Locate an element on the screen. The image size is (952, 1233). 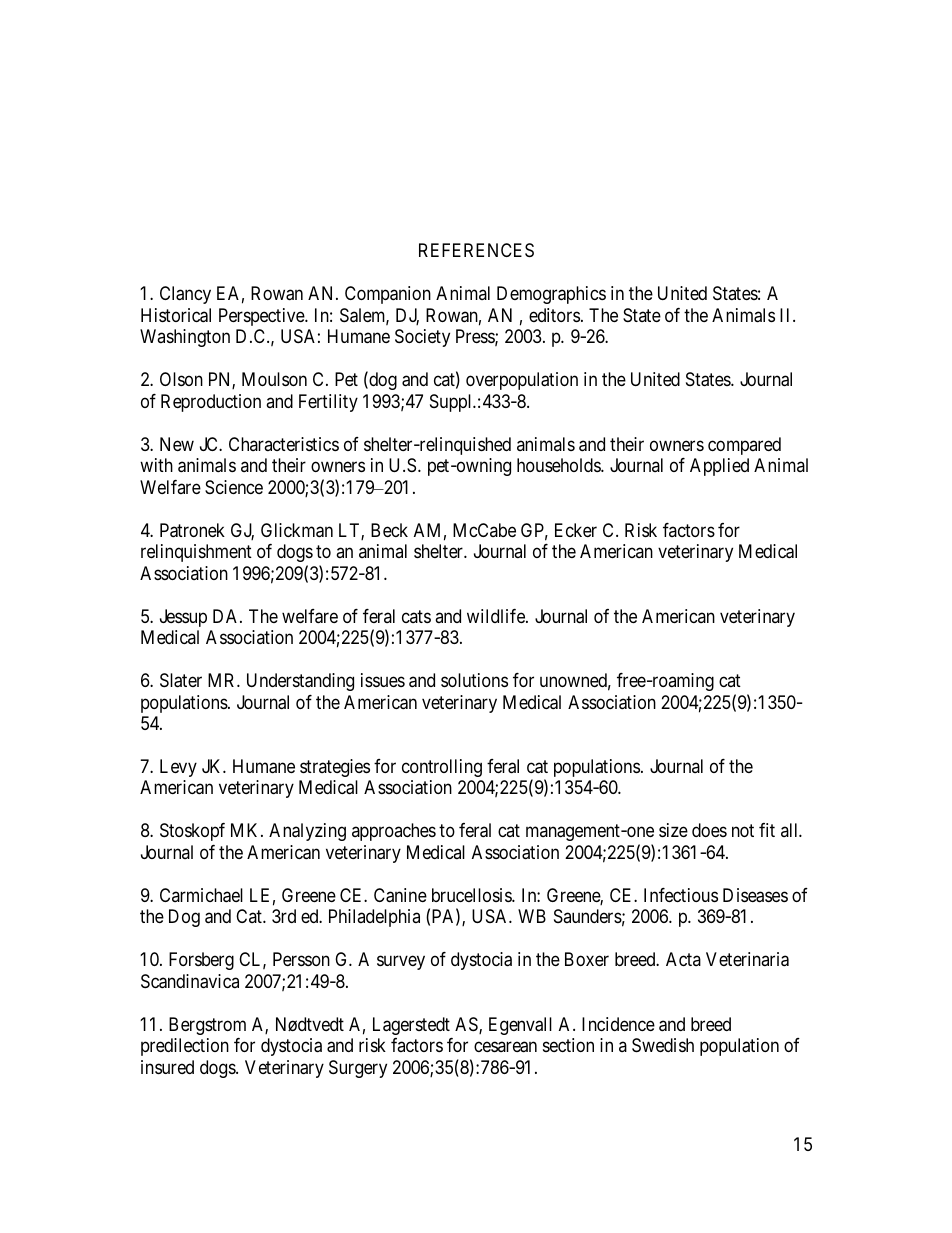
REFERENCES is located at coordinates (476, 250).
